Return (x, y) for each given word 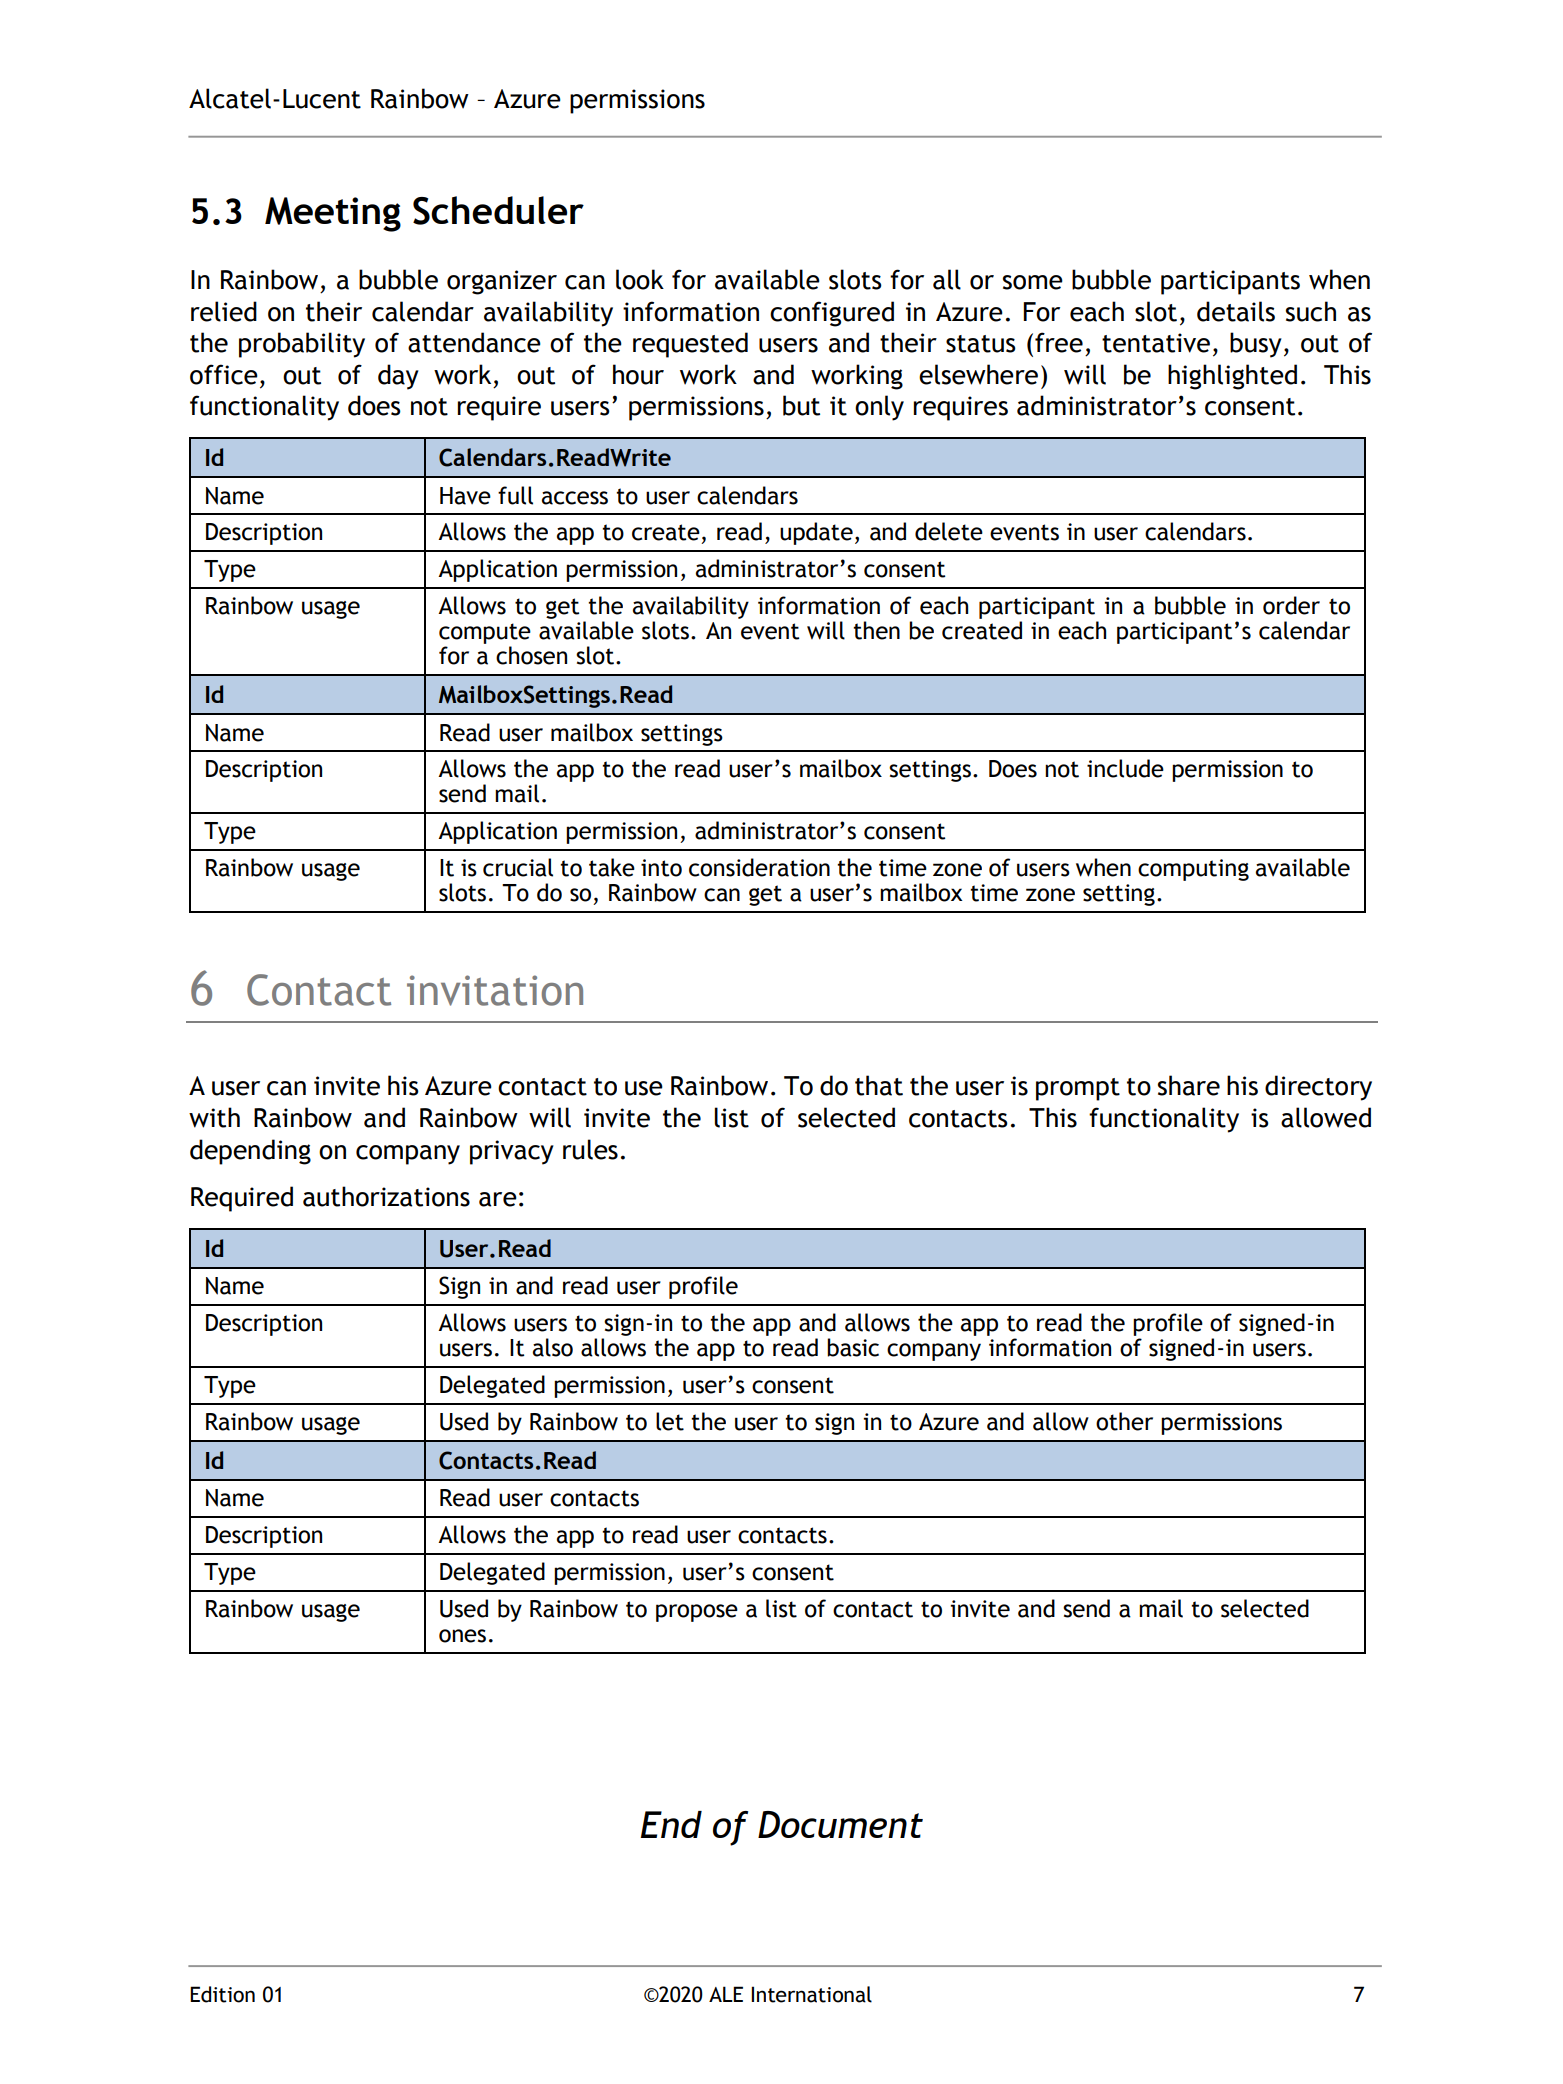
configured (832, 314)
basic (853, 1347)
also (553, 1347)
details (1236, 311)
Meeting (333, 214)
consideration (759, 867)
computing (1193, 870)
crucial (518, 867)
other (1124, 1421)
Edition (222, 1994)
